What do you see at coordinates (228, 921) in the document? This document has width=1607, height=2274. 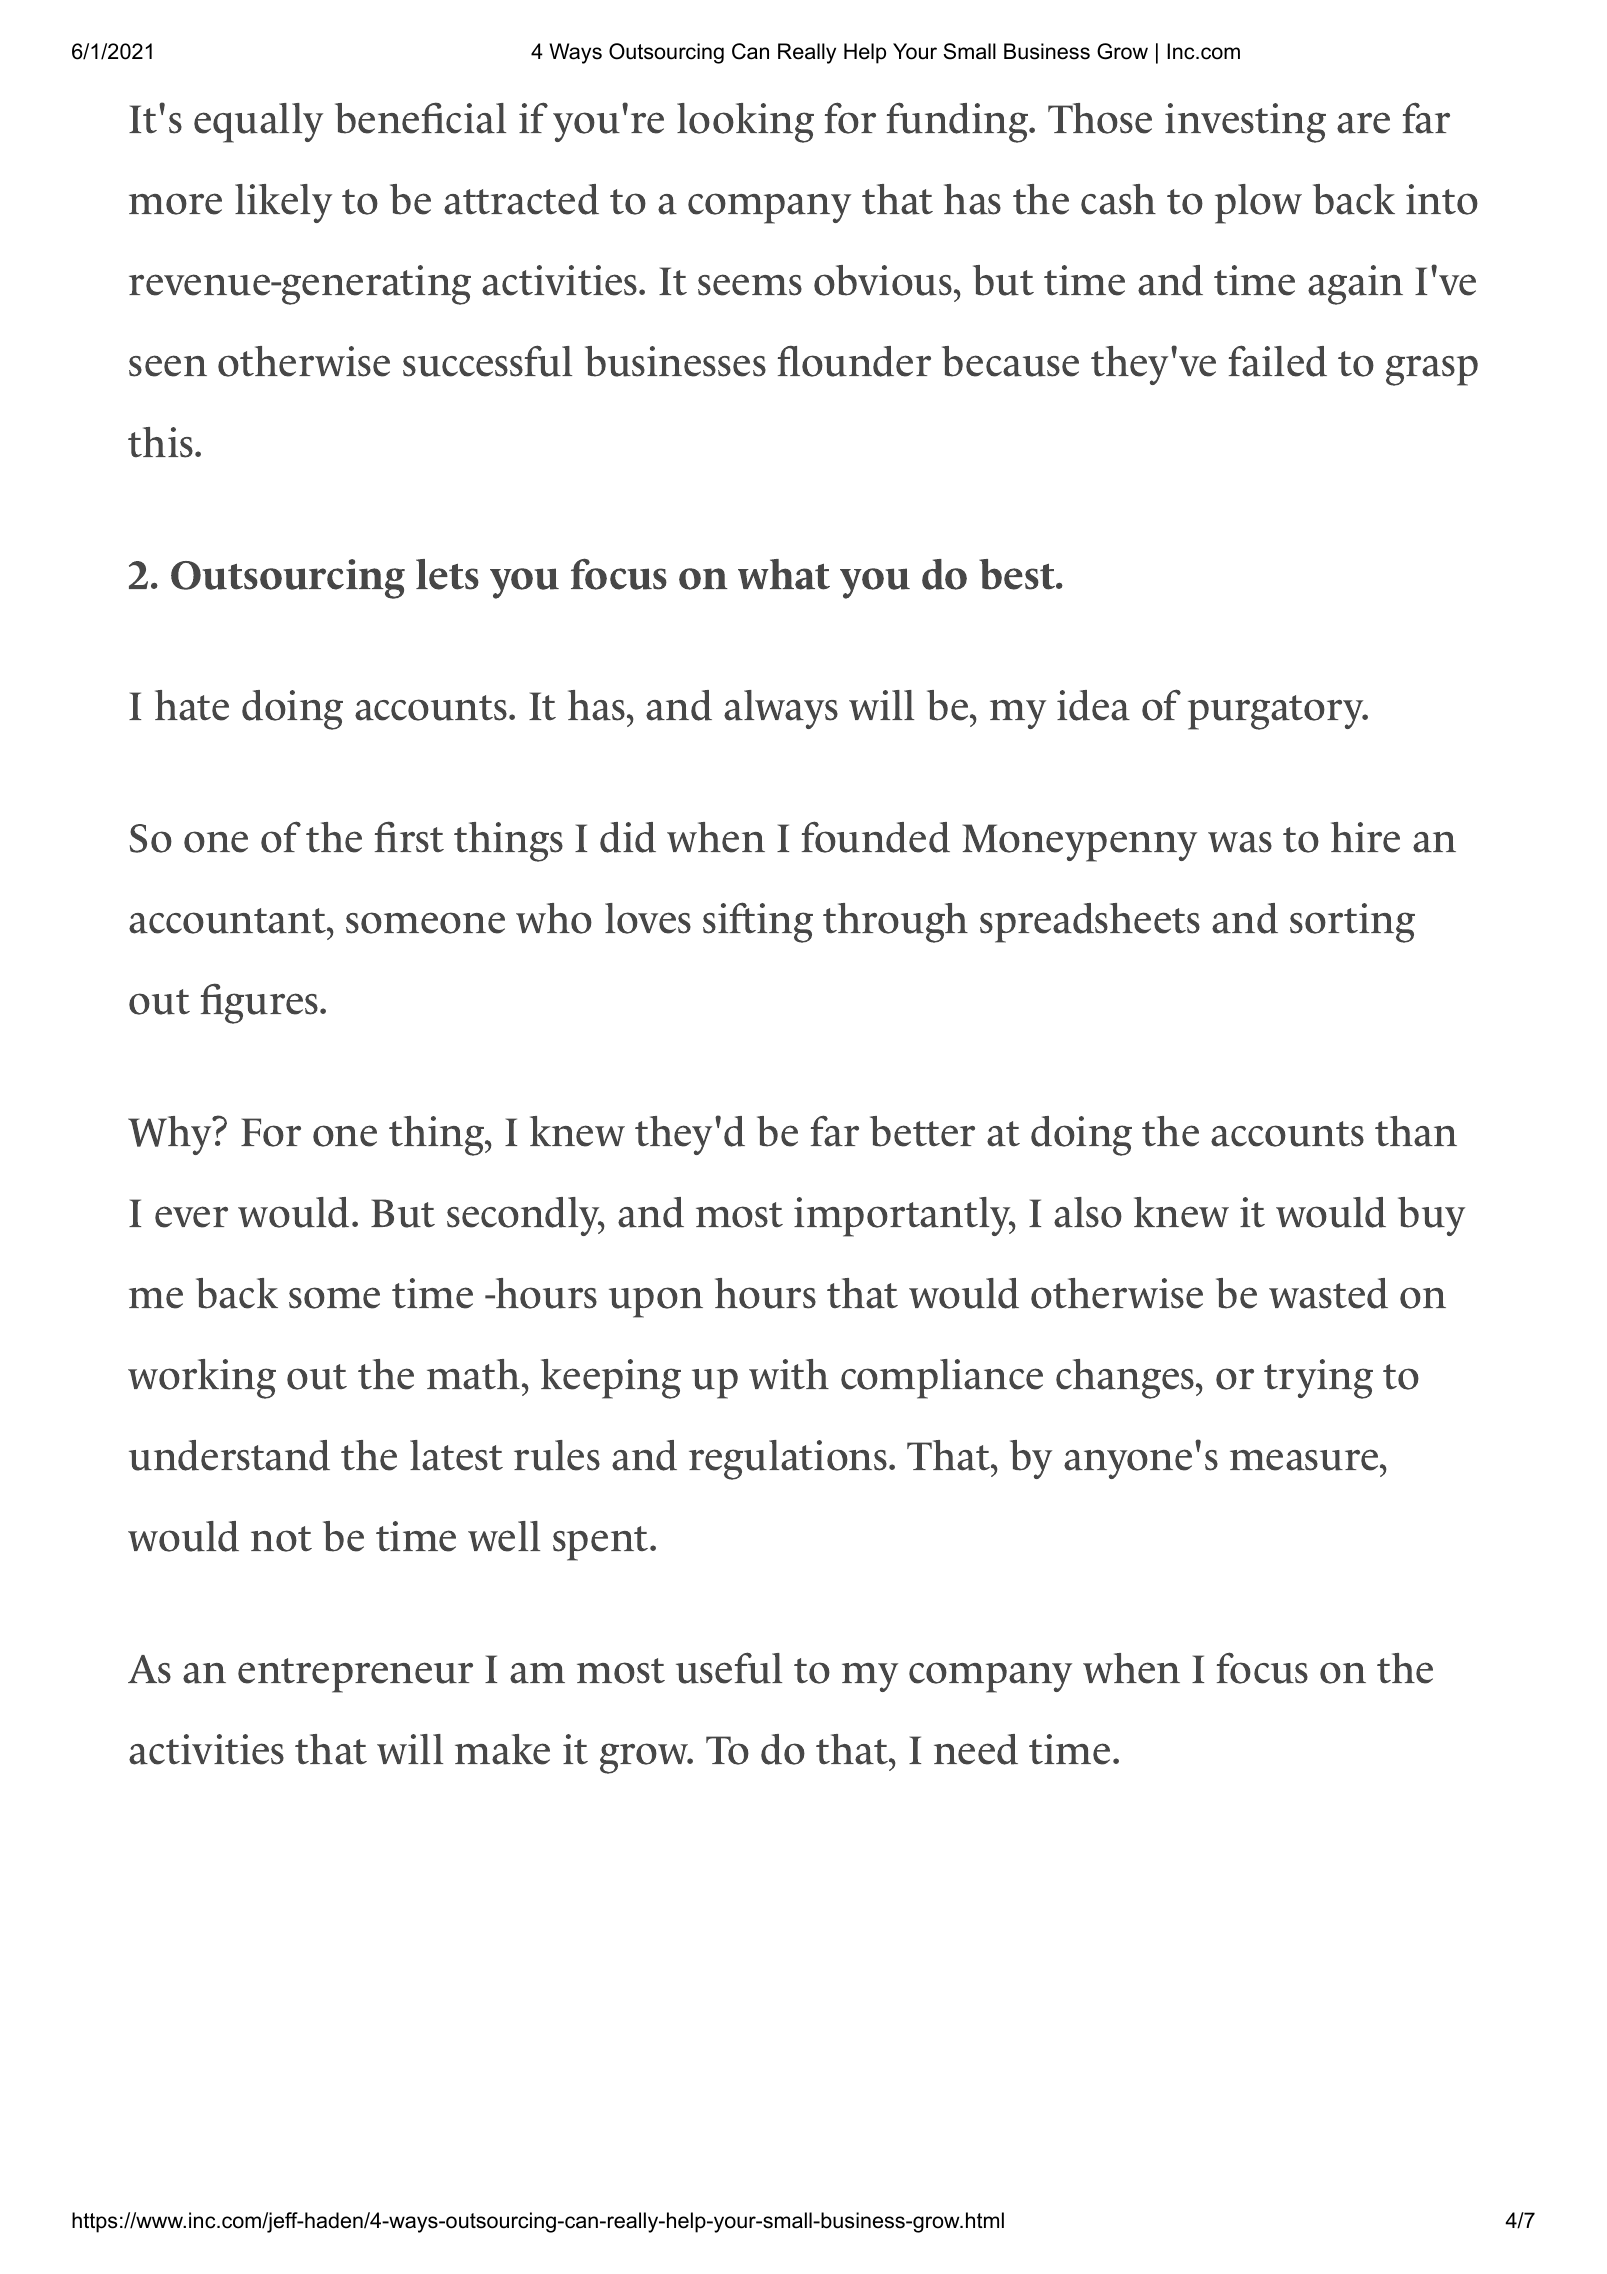 I see `accountant` at bounding box center [228, 921].
